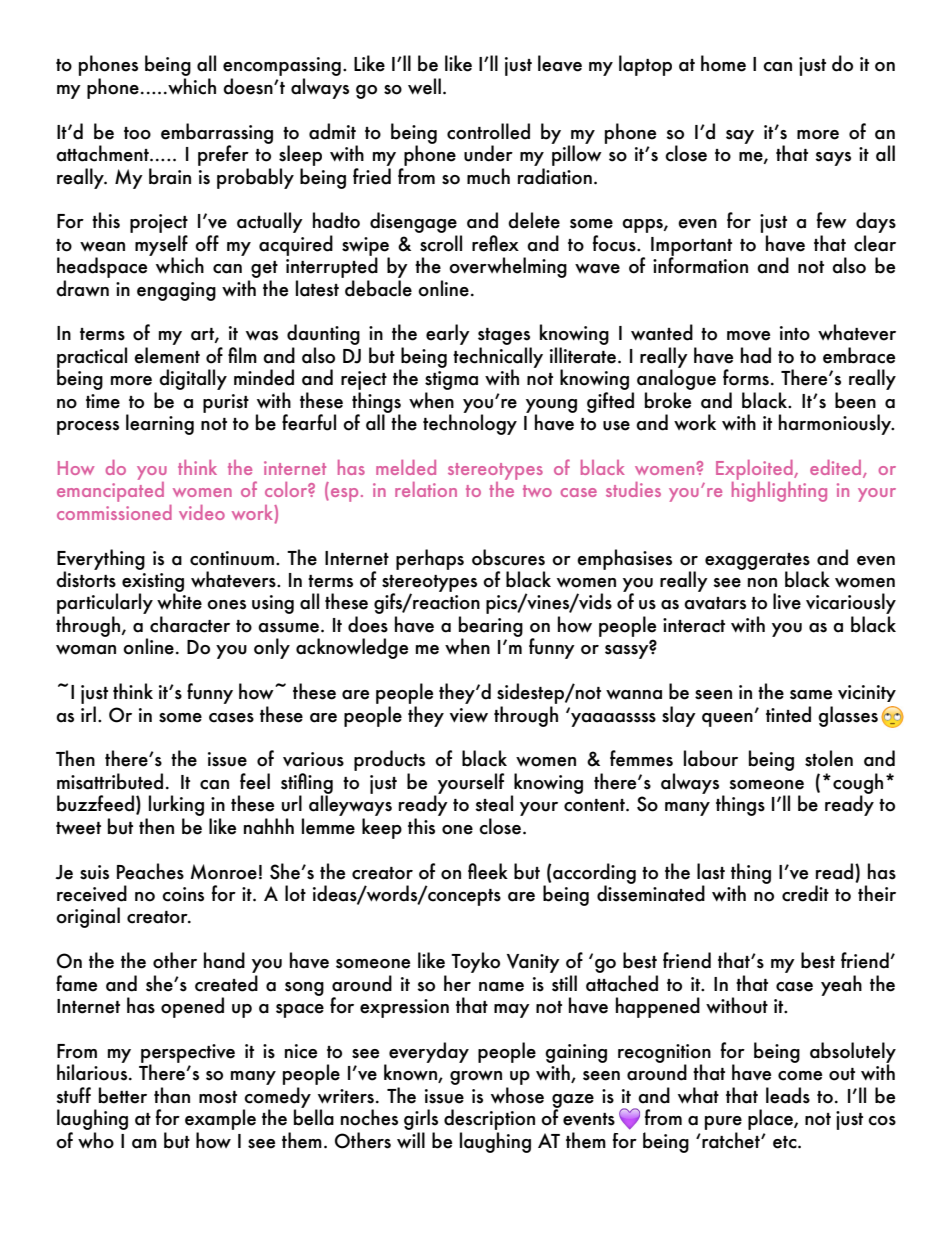  What do you see at coordinates (172, 1095) in the image?
I see `than` at bounding box center [172, 1095].
